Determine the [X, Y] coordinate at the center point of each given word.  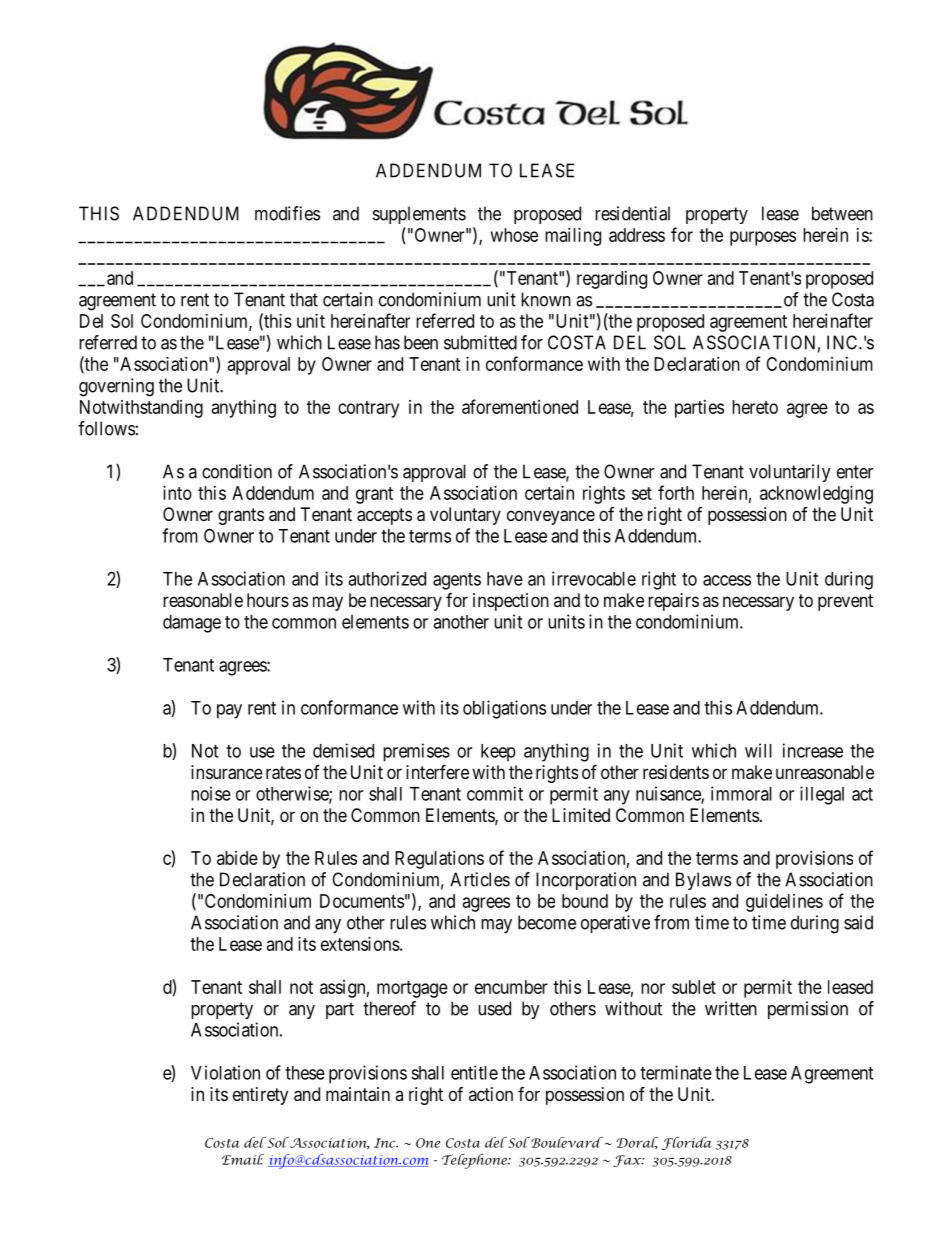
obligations [504, 709]
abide [237, 858]
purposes [763, 238]
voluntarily [790, 473]
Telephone [475, 1161]
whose [514, 235]
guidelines [784, 903]
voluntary [465, 516]
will [758, 750]
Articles [480, 879]
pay [229, 711]
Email [243, 1159]
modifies [287, 213]
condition [237, 471]
